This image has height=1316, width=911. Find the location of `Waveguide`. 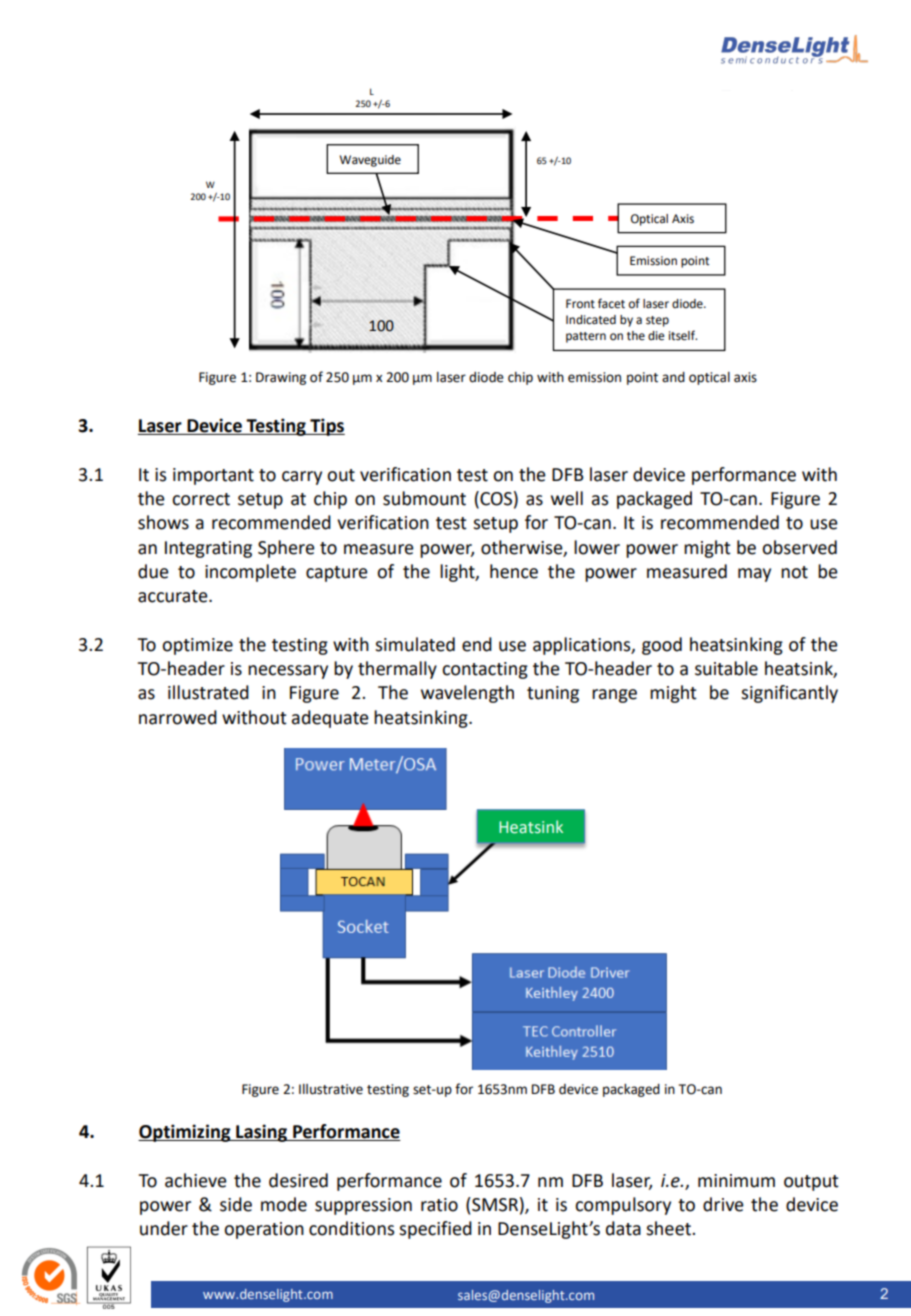

Waveguide is located at coordinates (370, 161).
